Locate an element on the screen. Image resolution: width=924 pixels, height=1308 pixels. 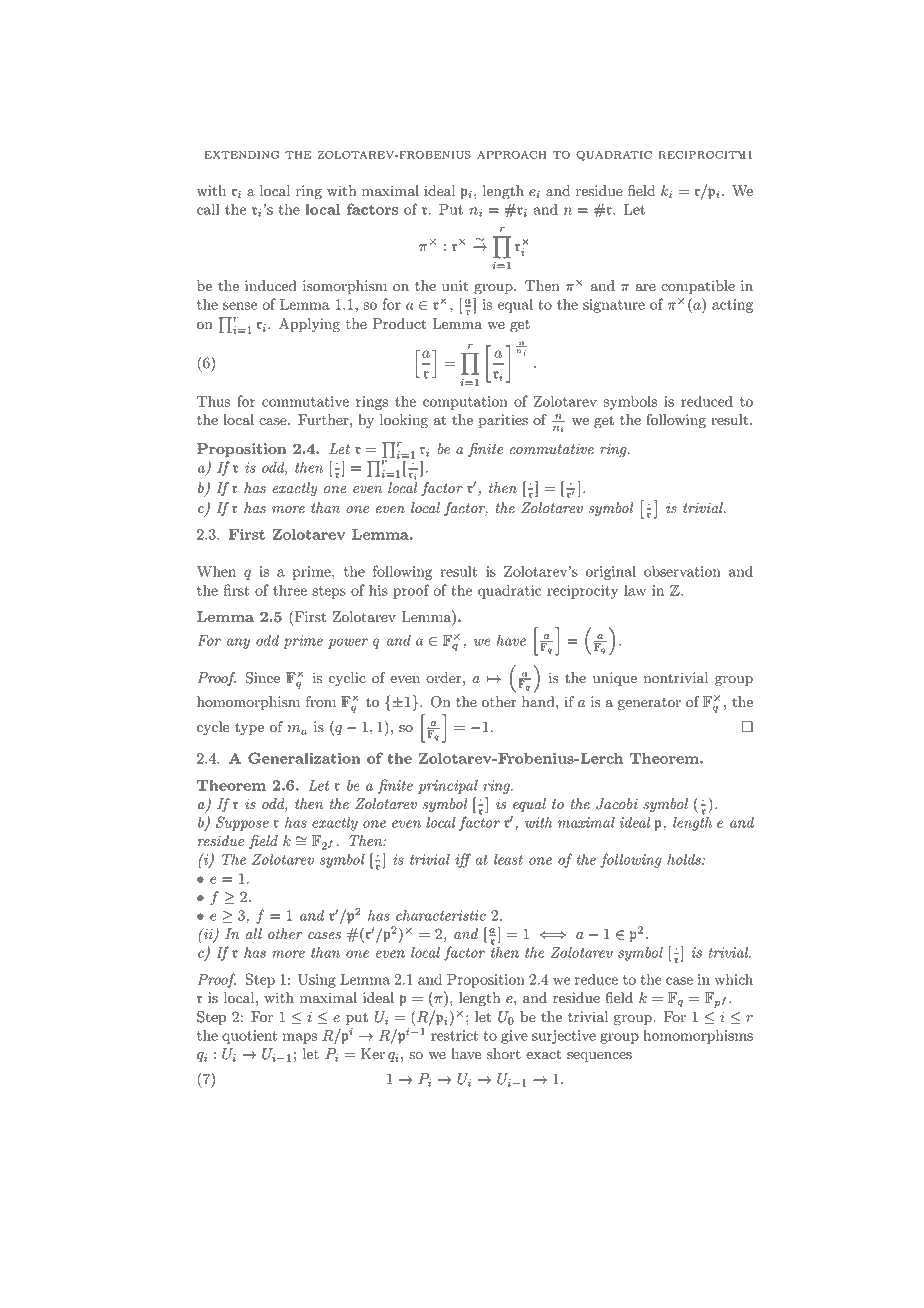
parities is located at coordinates (503, 421).
